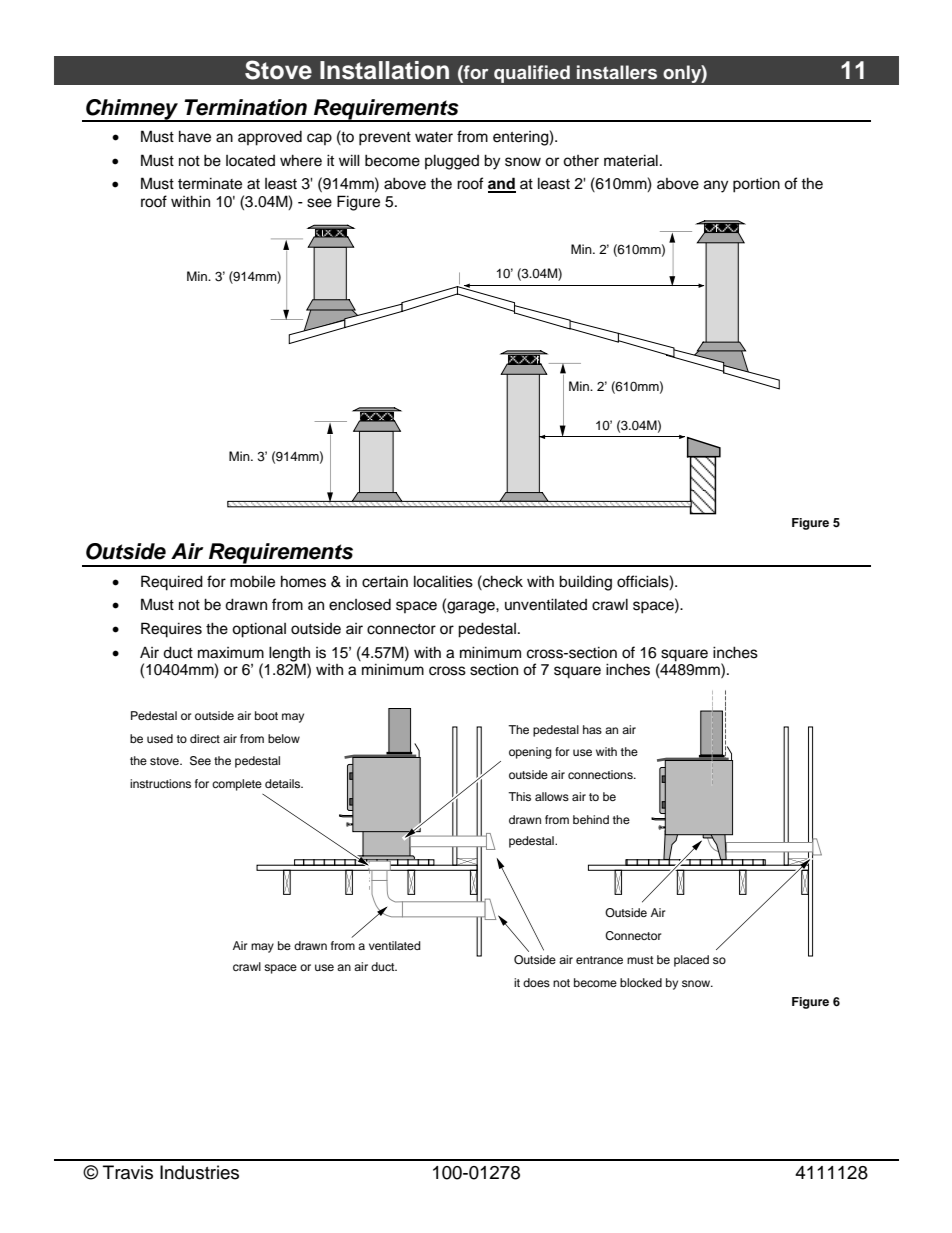 This screenshot has height=1233, width=952. What do you see at coordinates (536, 982) in the screenshot?
I see `does` at bounding box center [536, 982].
